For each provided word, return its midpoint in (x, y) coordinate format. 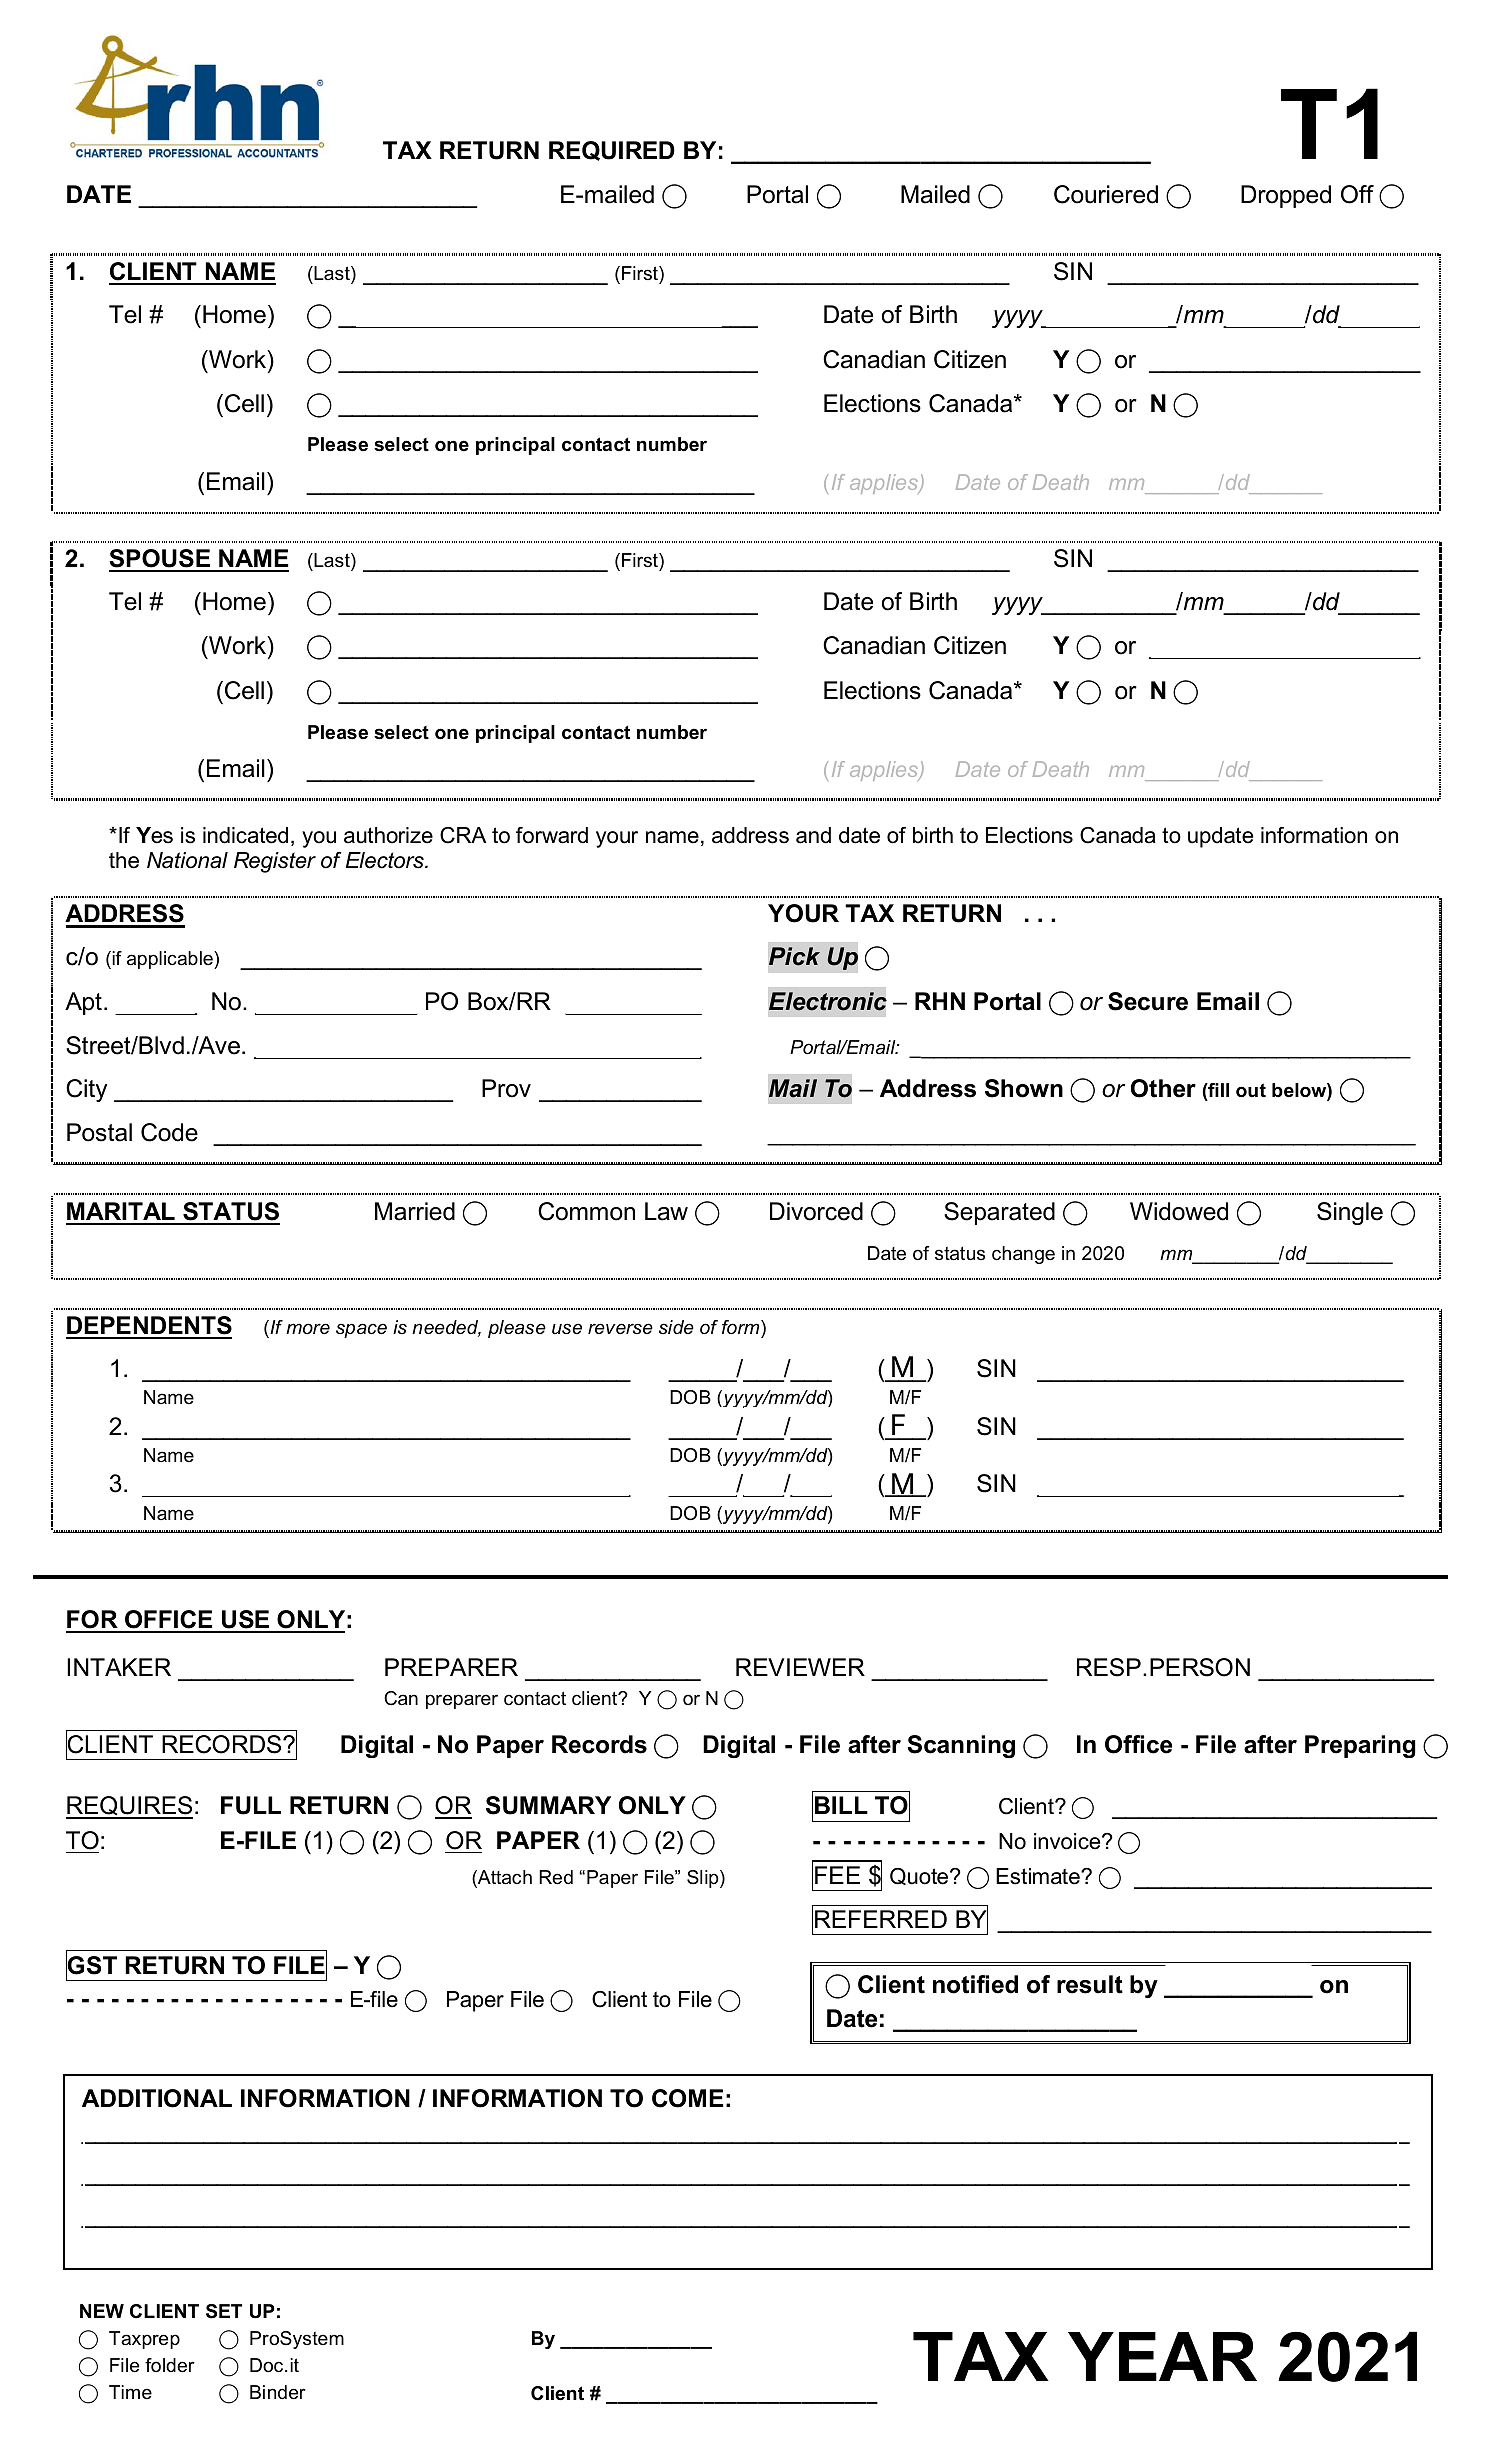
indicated (245, 835)
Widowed (1179, 1211)
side (676, 1327)
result (1090, 1984)
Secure (1148, 1001)
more (308, 1329)
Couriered (1106, 194)
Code (169, 1132)
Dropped (1286, 196)
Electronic (828, 1001)
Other (1163, 1088)
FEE (837, 1875)
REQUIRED (612, 151)
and (813, 835)
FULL (251, 1805)
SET (224, 2311)
